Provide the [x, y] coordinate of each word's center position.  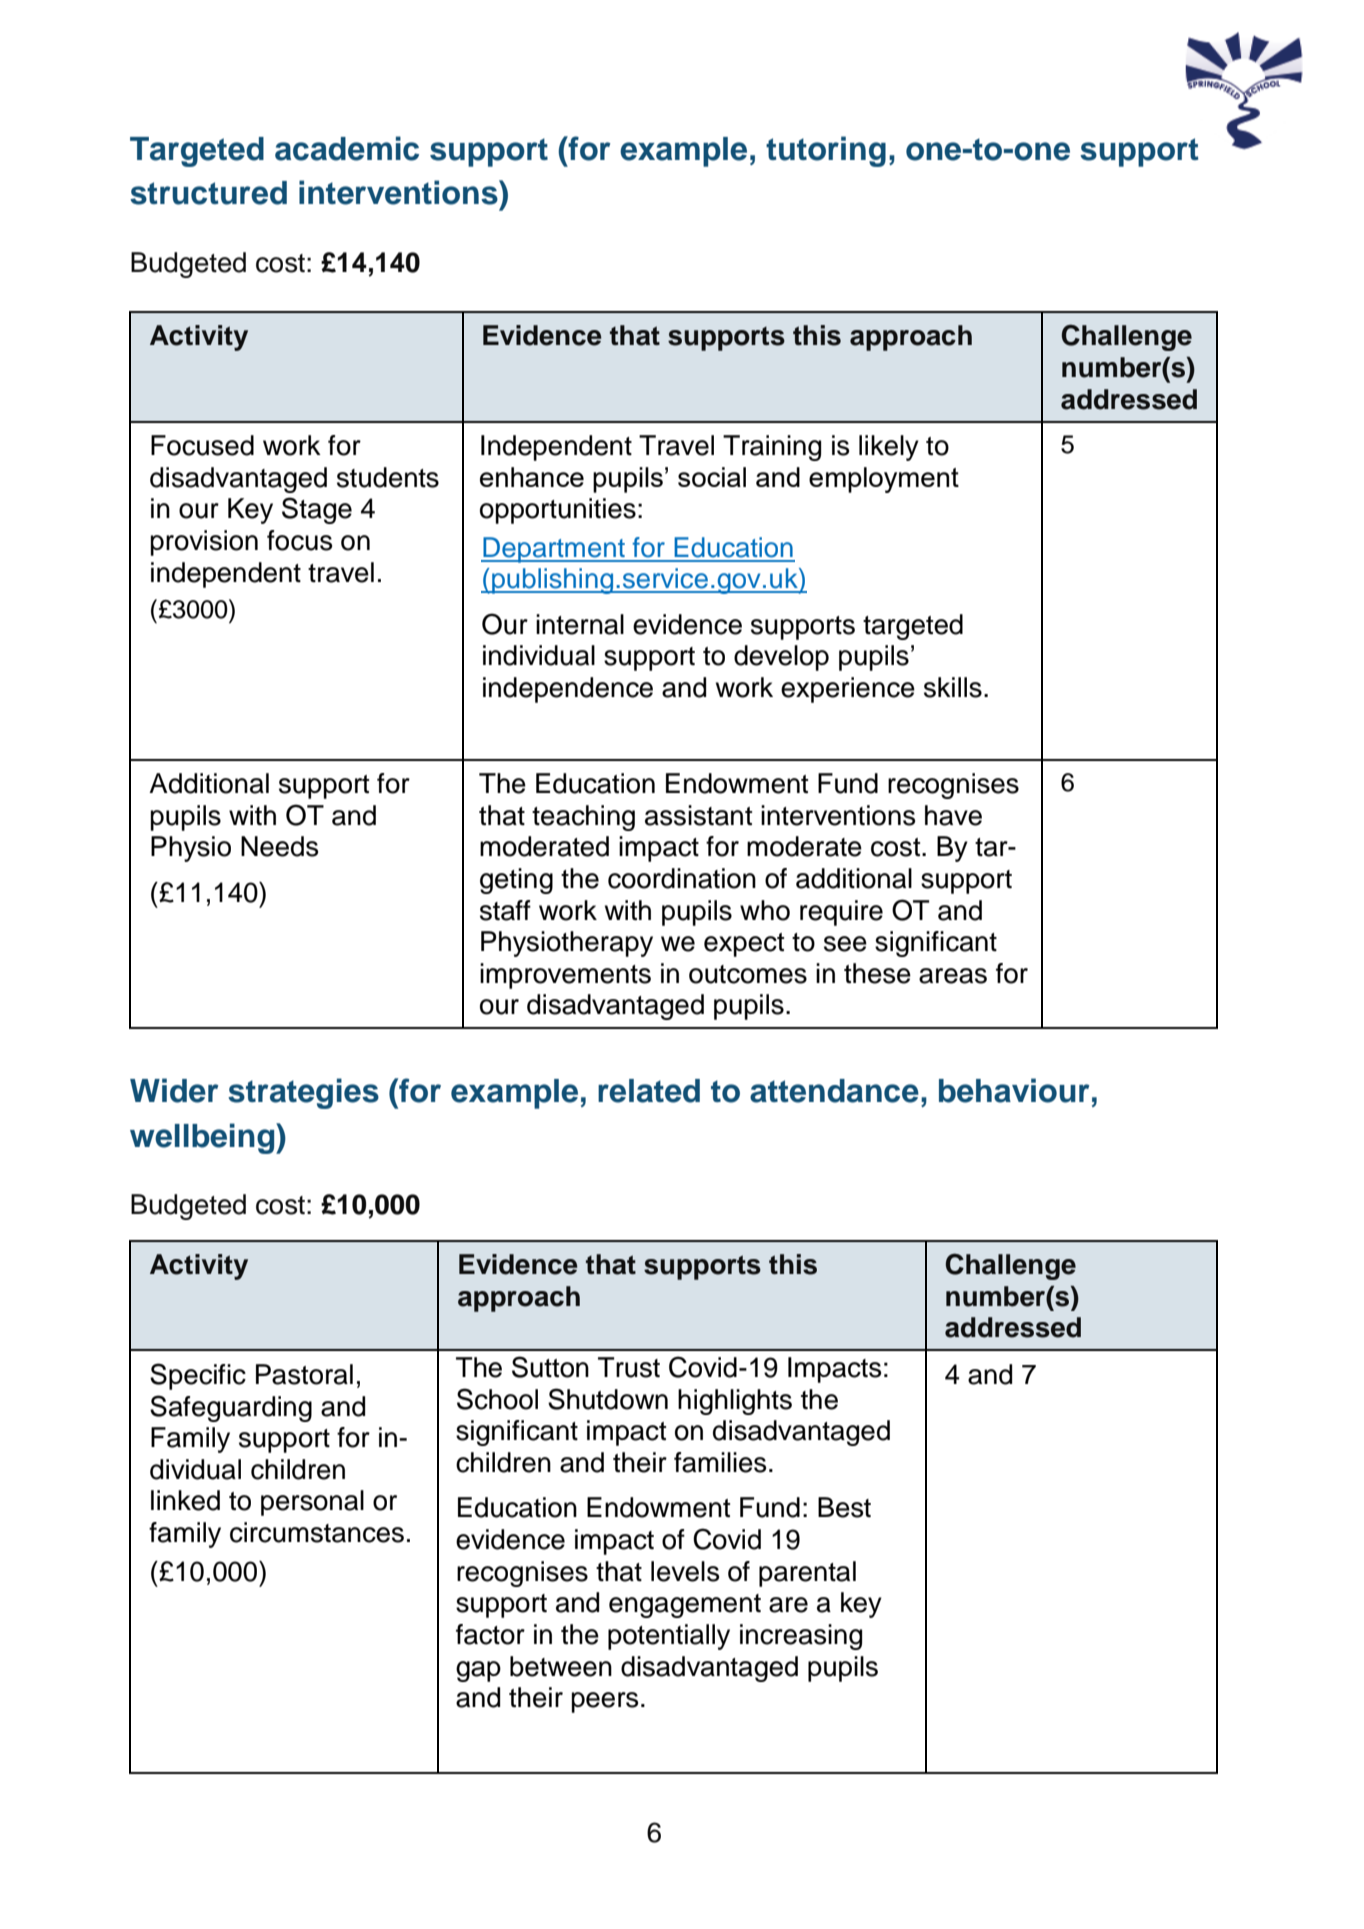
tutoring [826, 151]
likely [889, 448]
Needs [279, 846]
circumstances [317, 1532]
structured [208, 193]
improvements [565, 976]
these [877, 973]
